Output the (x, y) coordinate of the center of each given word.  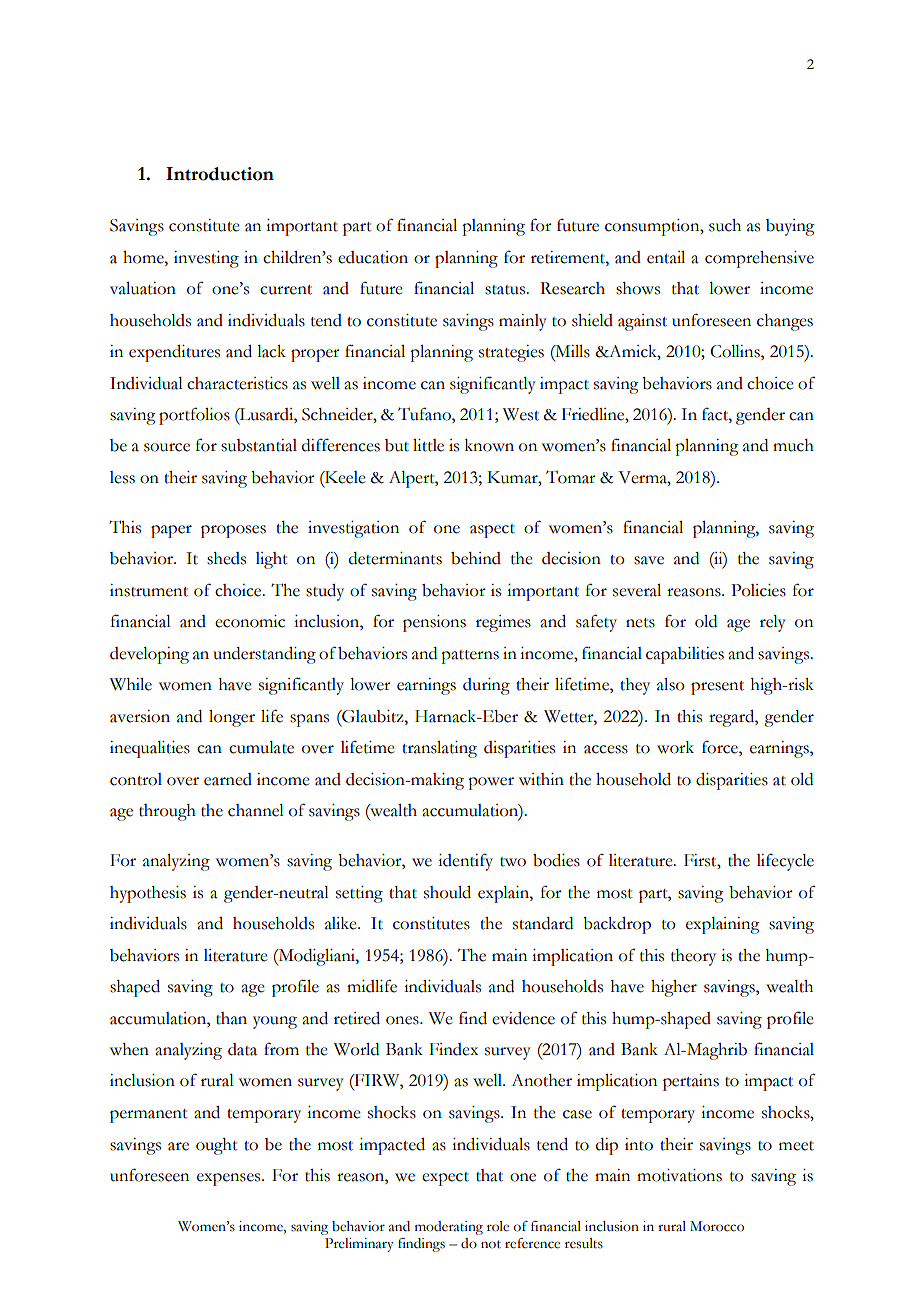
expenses (230, 1179)
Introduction (220, 174)
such (725, 225)
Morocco (717, 1226)
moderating (449, 1228)
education (373, 257)
